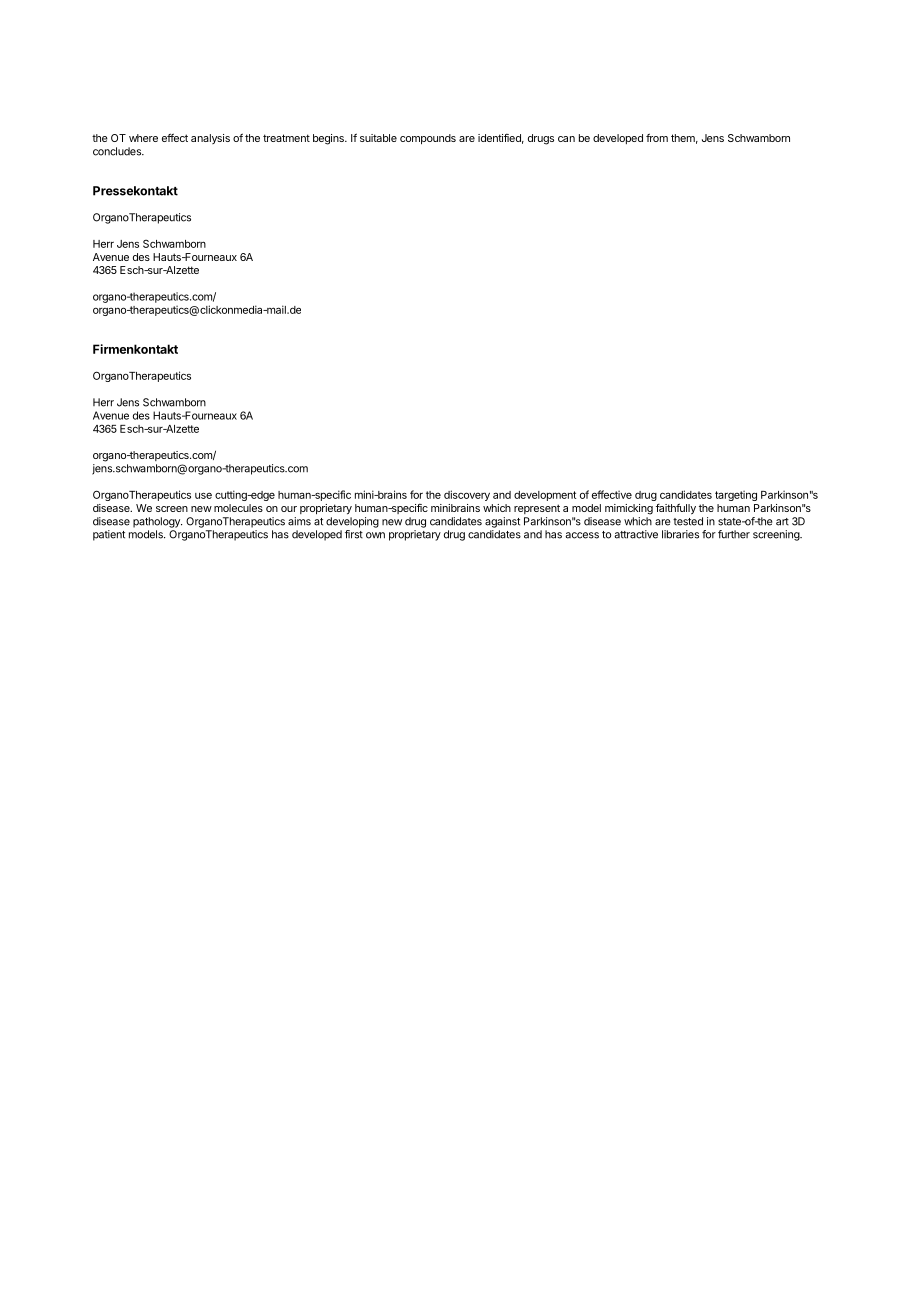 The height and width of the screenshot is (1308, 924). Describe the element at coordinates (210, 139) in the screenshot. I see `analysis` at that location.
